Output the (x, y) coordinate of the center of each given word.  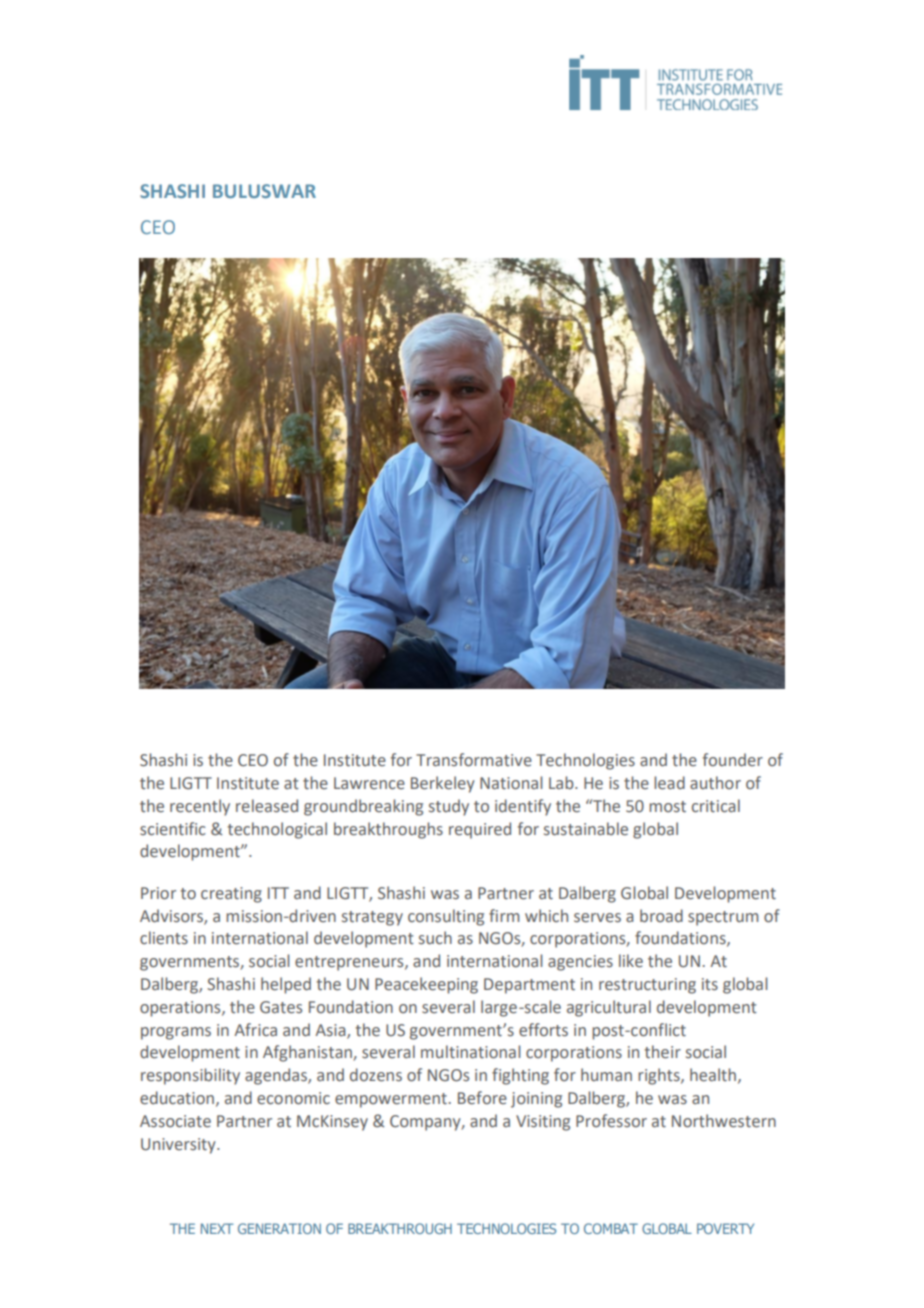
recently (200, 807)
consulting (446, 917)
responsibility (190, 1076)
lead (669, 783)
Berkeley (443, 784)
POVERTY (725, 1228)
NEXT (217, 1228)
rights (660, 1076)
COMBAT (611, 1228)
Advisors (172, 916)
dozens (376, 1075)
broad (661, 916)
